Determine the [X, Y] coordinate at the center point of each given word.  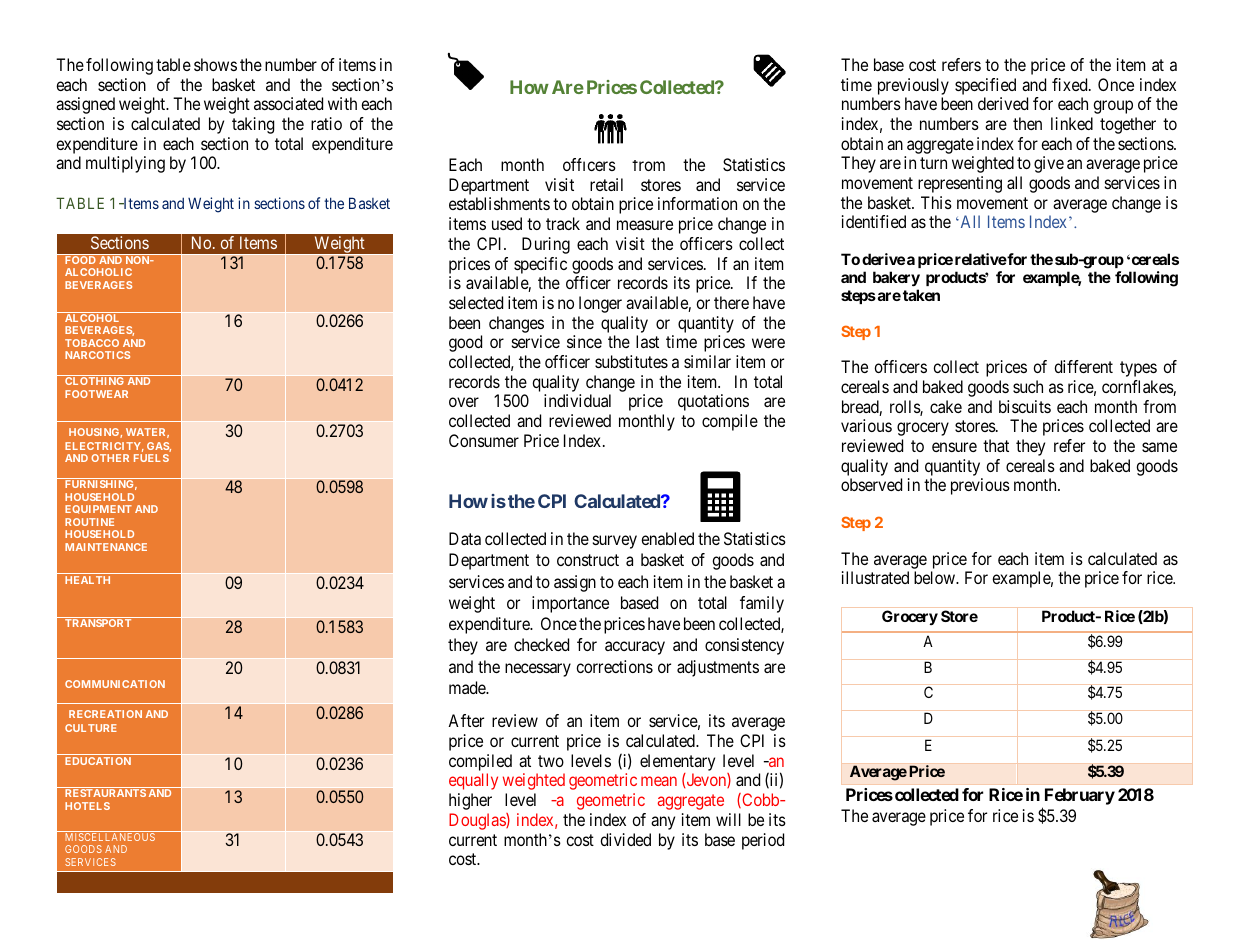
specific [540, 265]
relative [981, 259]
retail [606, 184]
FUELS [151, 458]
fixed [1071, 84]
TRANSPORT [98, 623]
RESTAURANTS [105, 793]
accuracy [635, 648]
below [936, 577]
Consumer [484, 440]
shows [215, 64]
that [996, 445]
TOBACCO [92, 343]
